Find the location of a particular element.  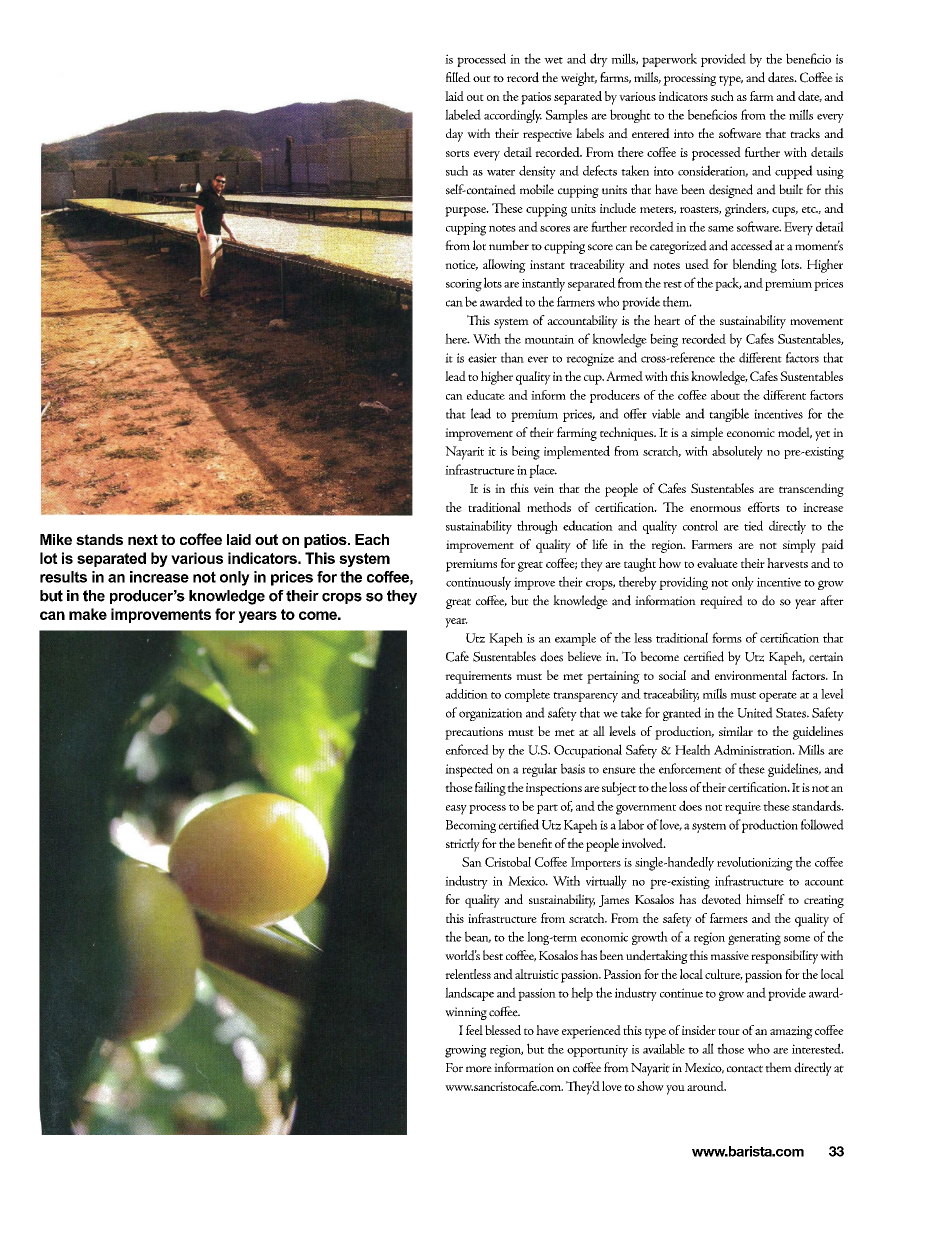

labeled is located at coordinates (463, 114).
